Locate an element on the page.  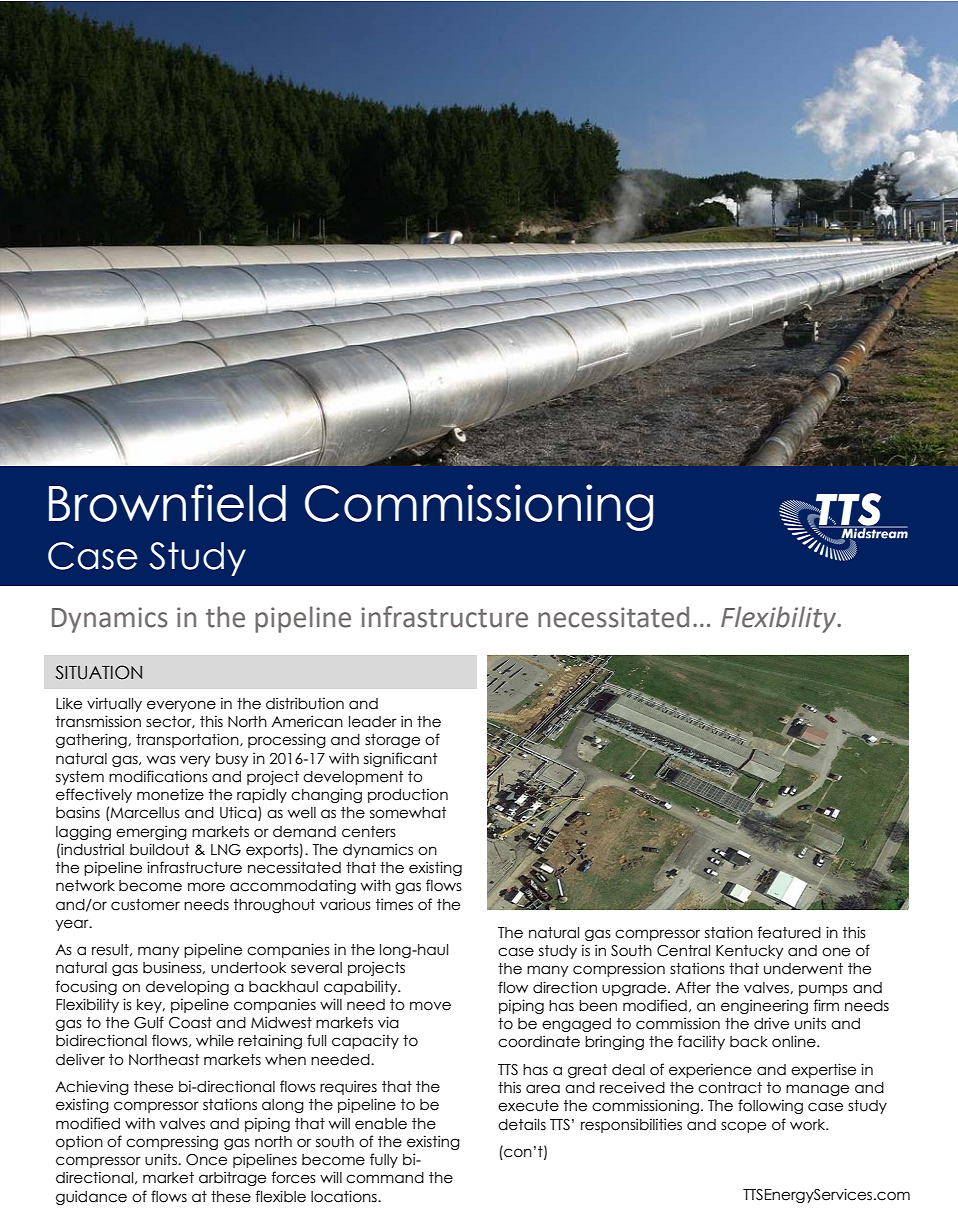
featured is located at coordinates (789, 932).
